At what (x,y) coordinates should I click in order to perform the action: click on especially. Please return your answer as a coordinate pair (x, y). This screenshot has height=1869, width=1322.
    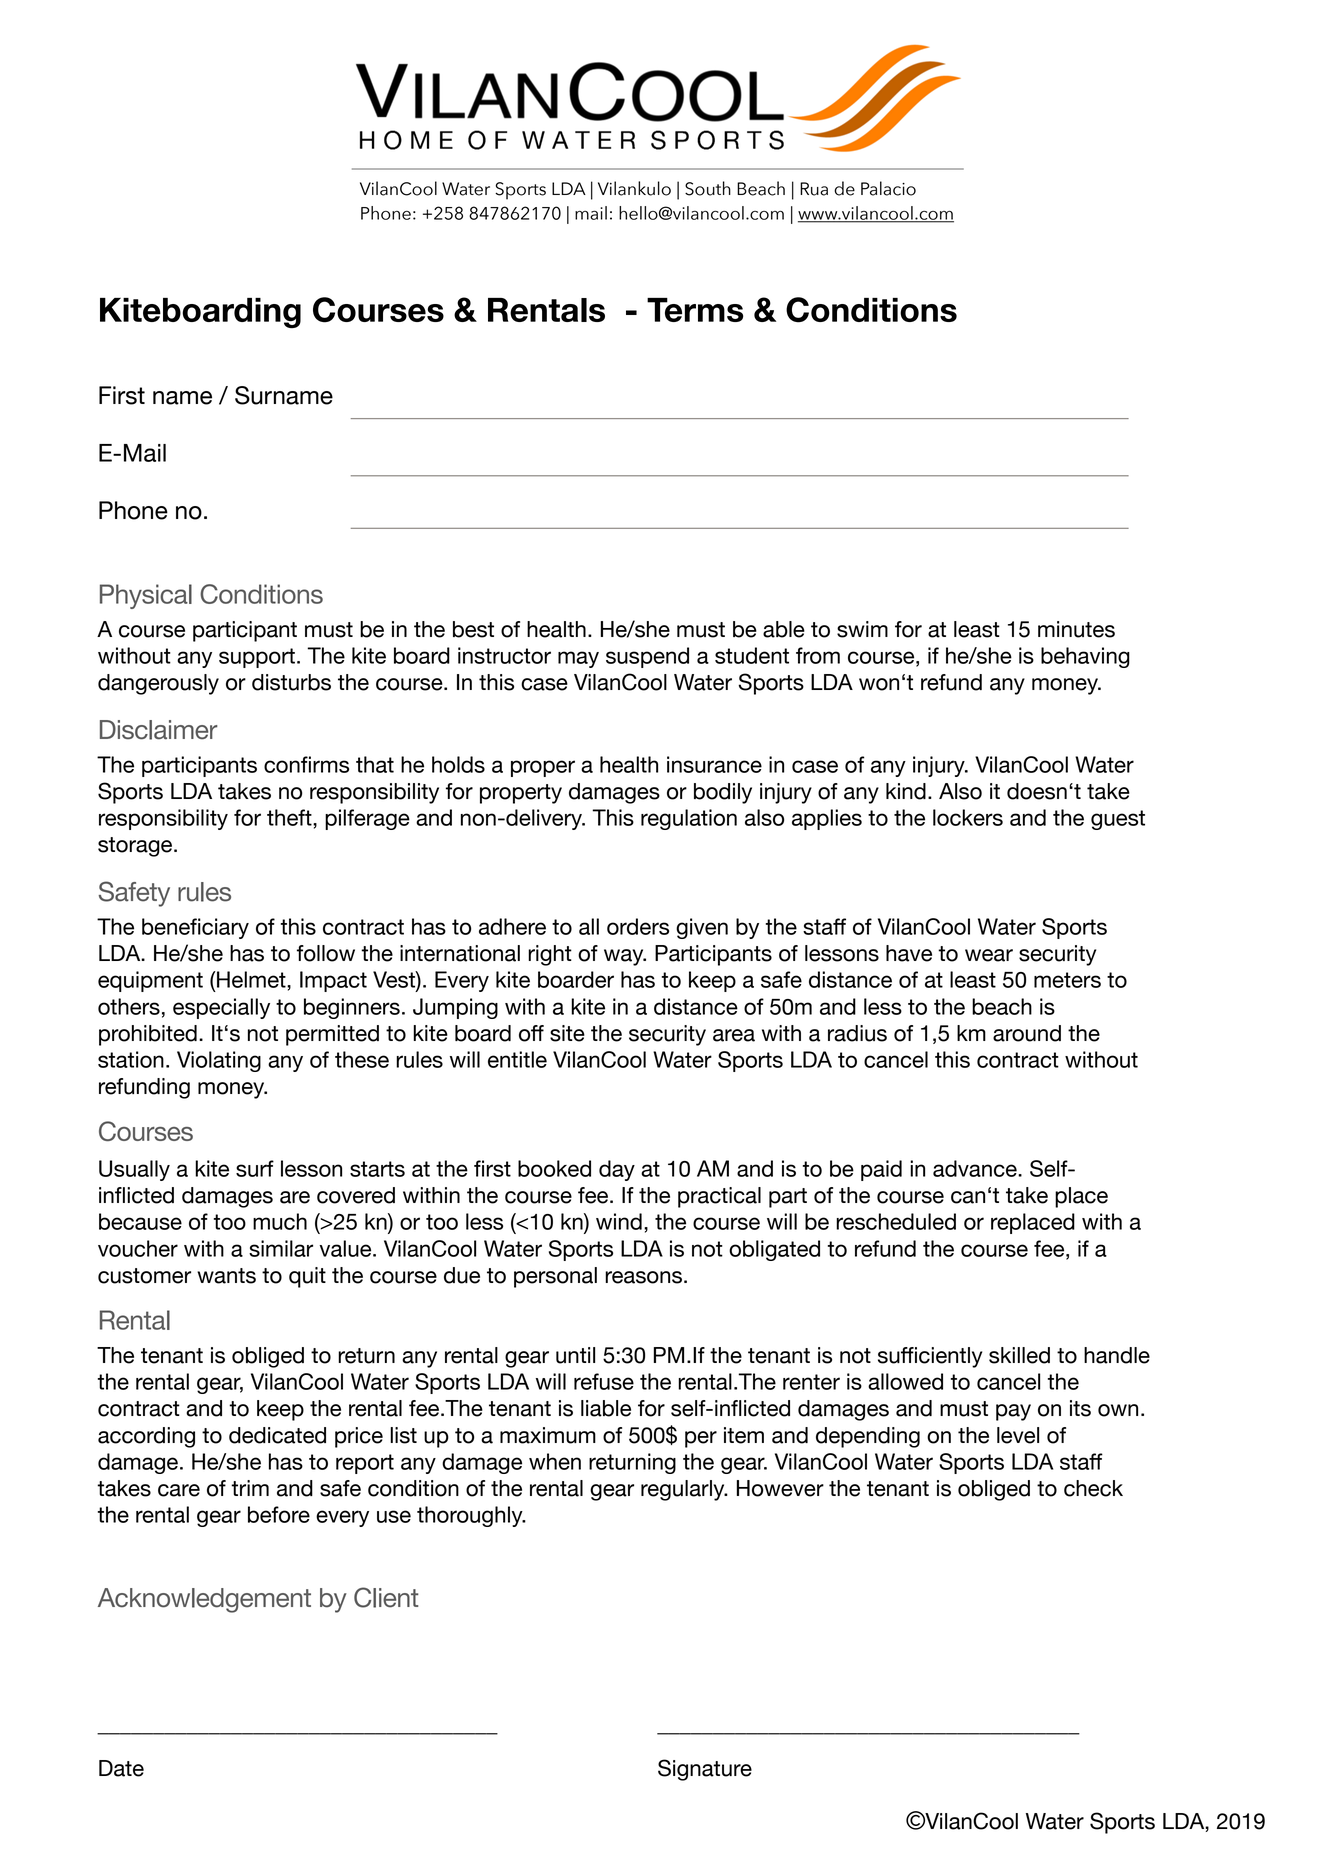
    Looking at the image, I should click on (221, 1008).
